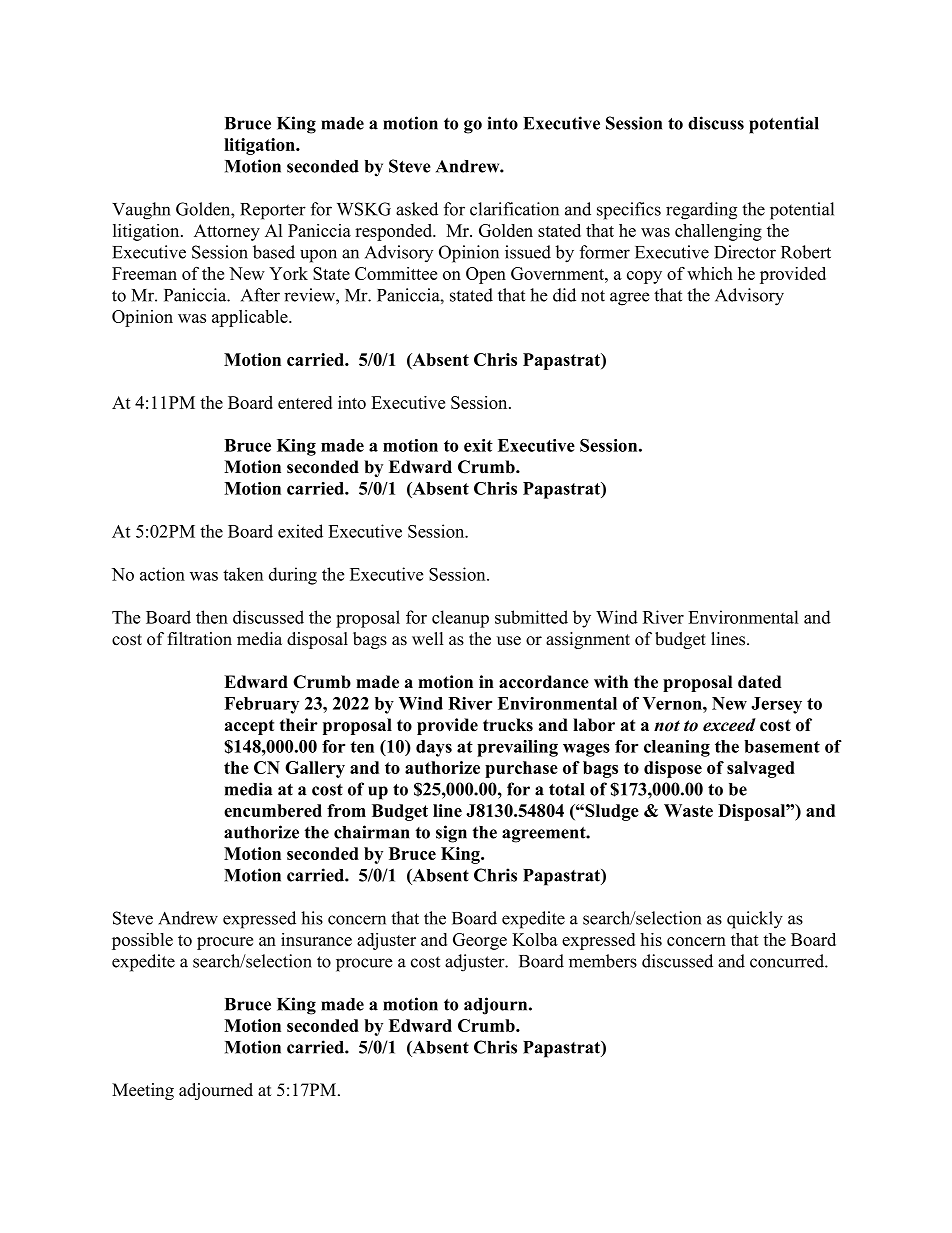 The image size is (952, 1233). I want to click on cleanup, so click(460, 619).
